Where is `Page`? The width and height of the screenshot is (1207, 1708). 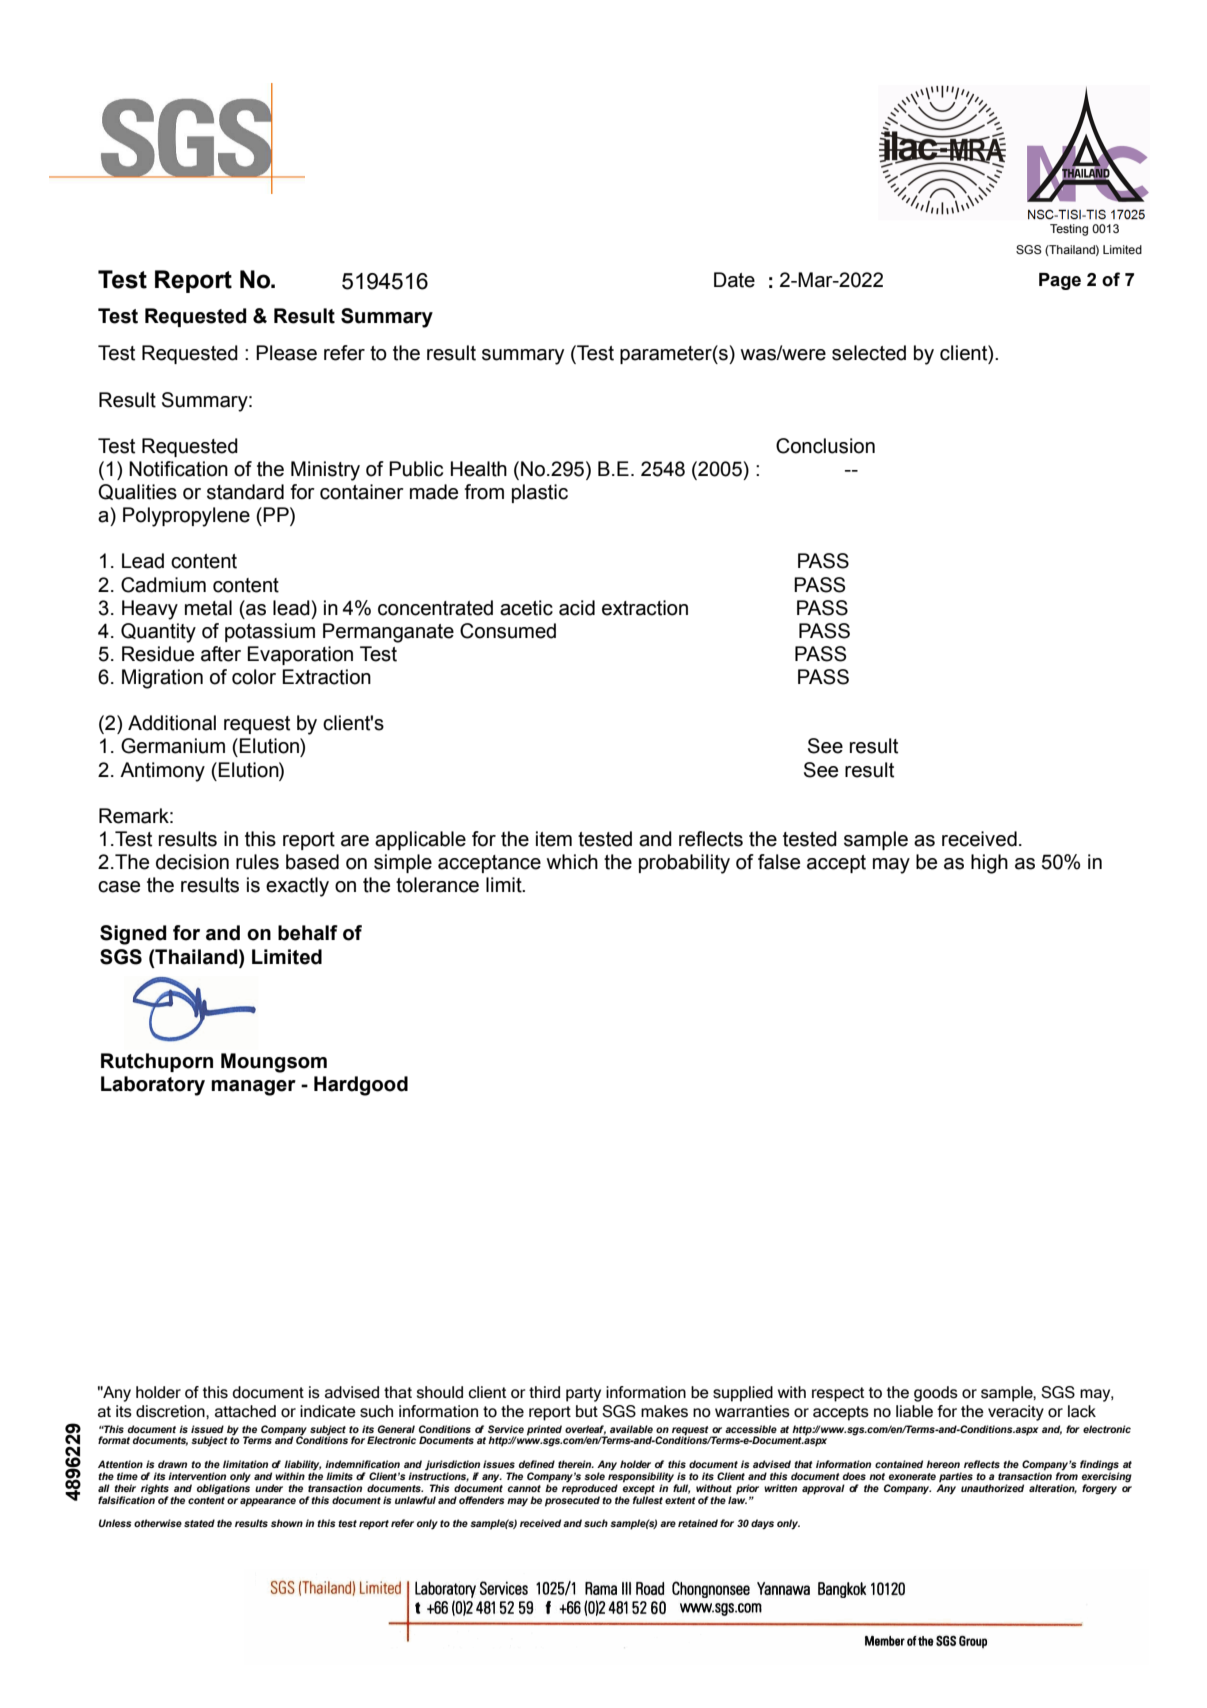 Page is located at coordinates (1060, 281).
